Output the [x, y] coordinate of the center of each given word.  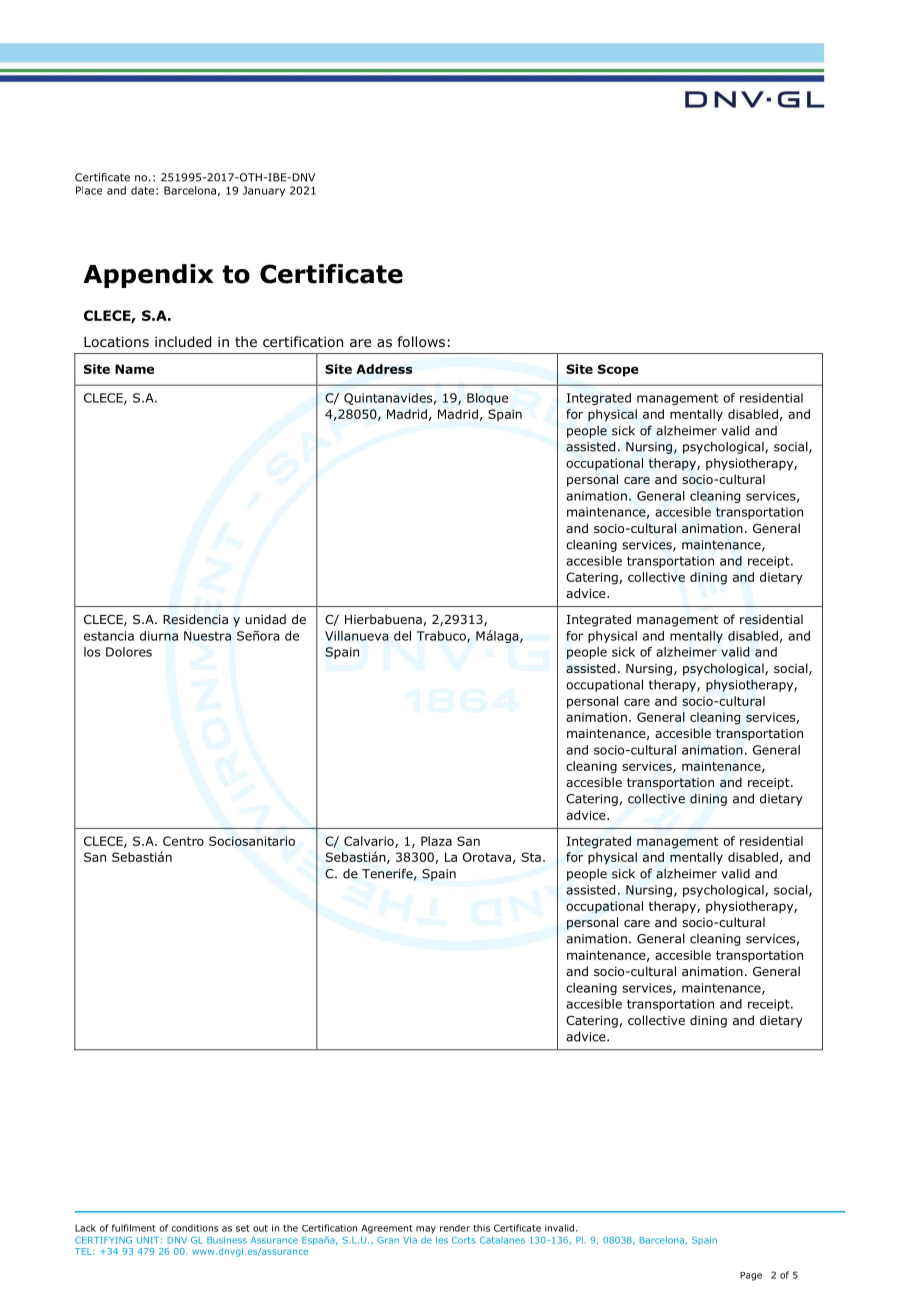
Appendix [148, 276]
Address [384, 369]
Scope [618, 370]
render [455, 1228]
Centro [183, 841]
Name [134, 369]
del [402, 636]
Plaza [436, 841]
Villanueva [357, 636]
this [481, 1228]
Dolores [129, 652]
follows [421, 342]
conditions [194, 1228]
